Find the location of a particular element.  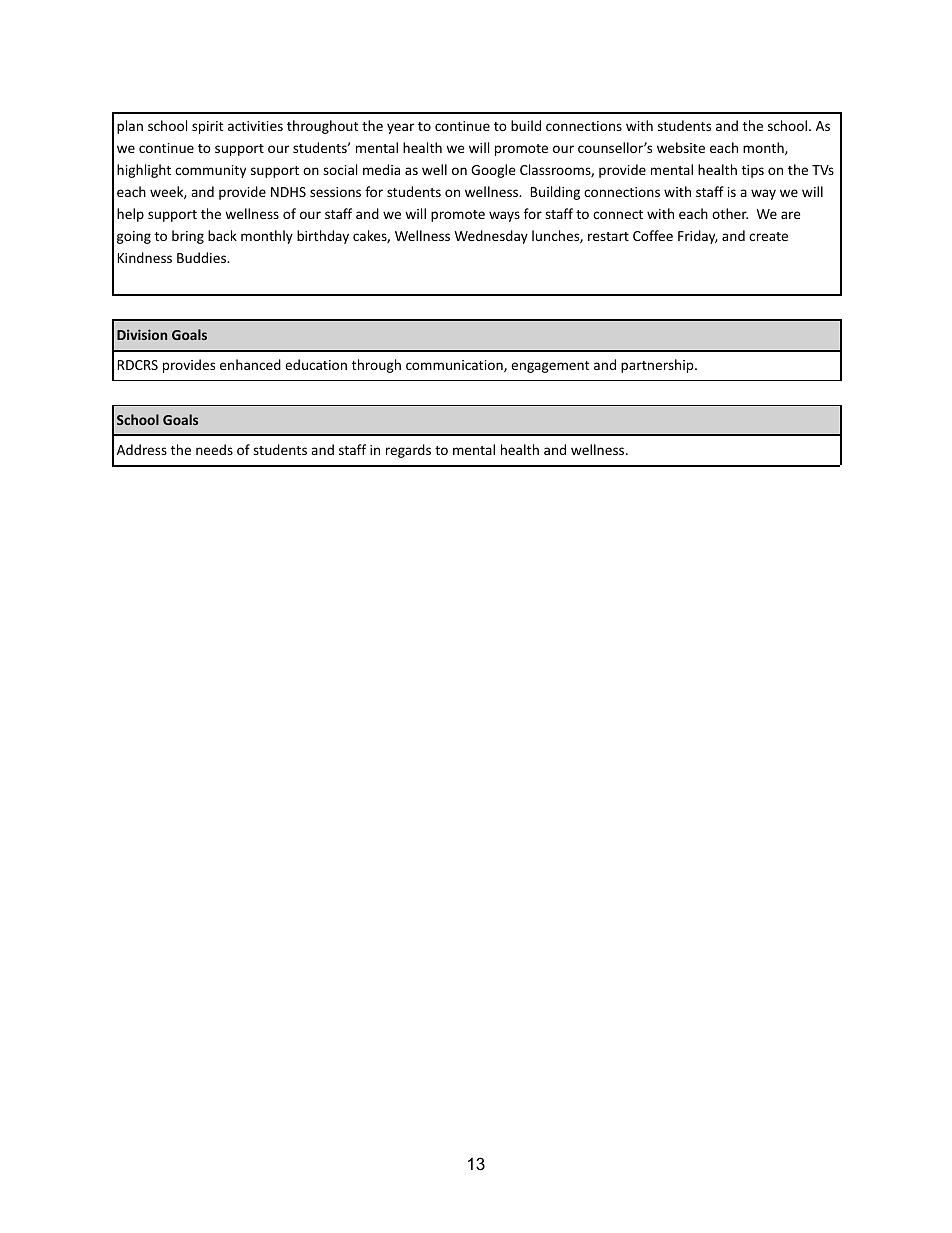

regards is located at coordinates (408, 451).
